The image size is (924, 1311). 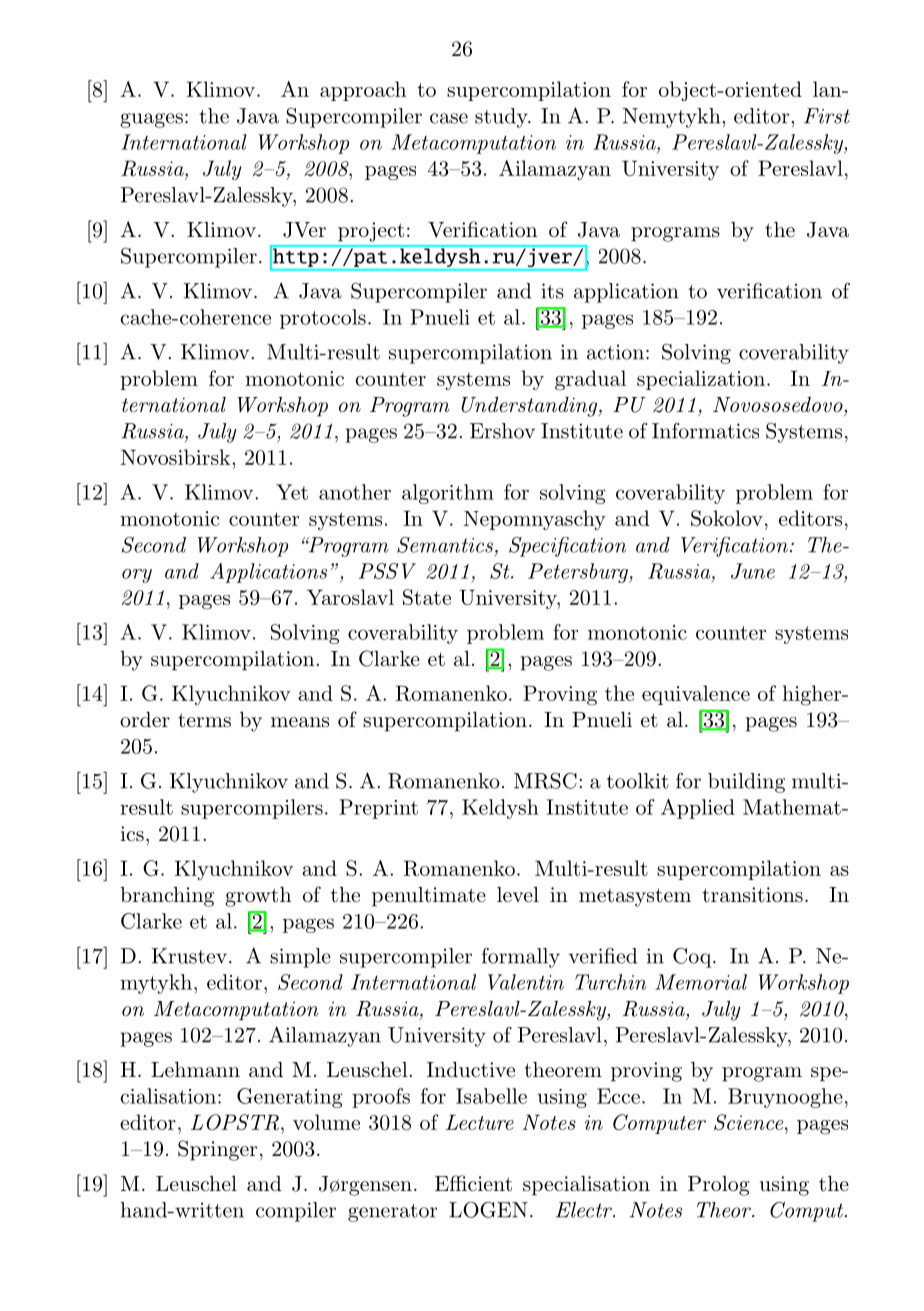 What do you see at coordinates (217, 1150) in the screenshot?
I see `Springer` at bounding box center [217, 1150].
